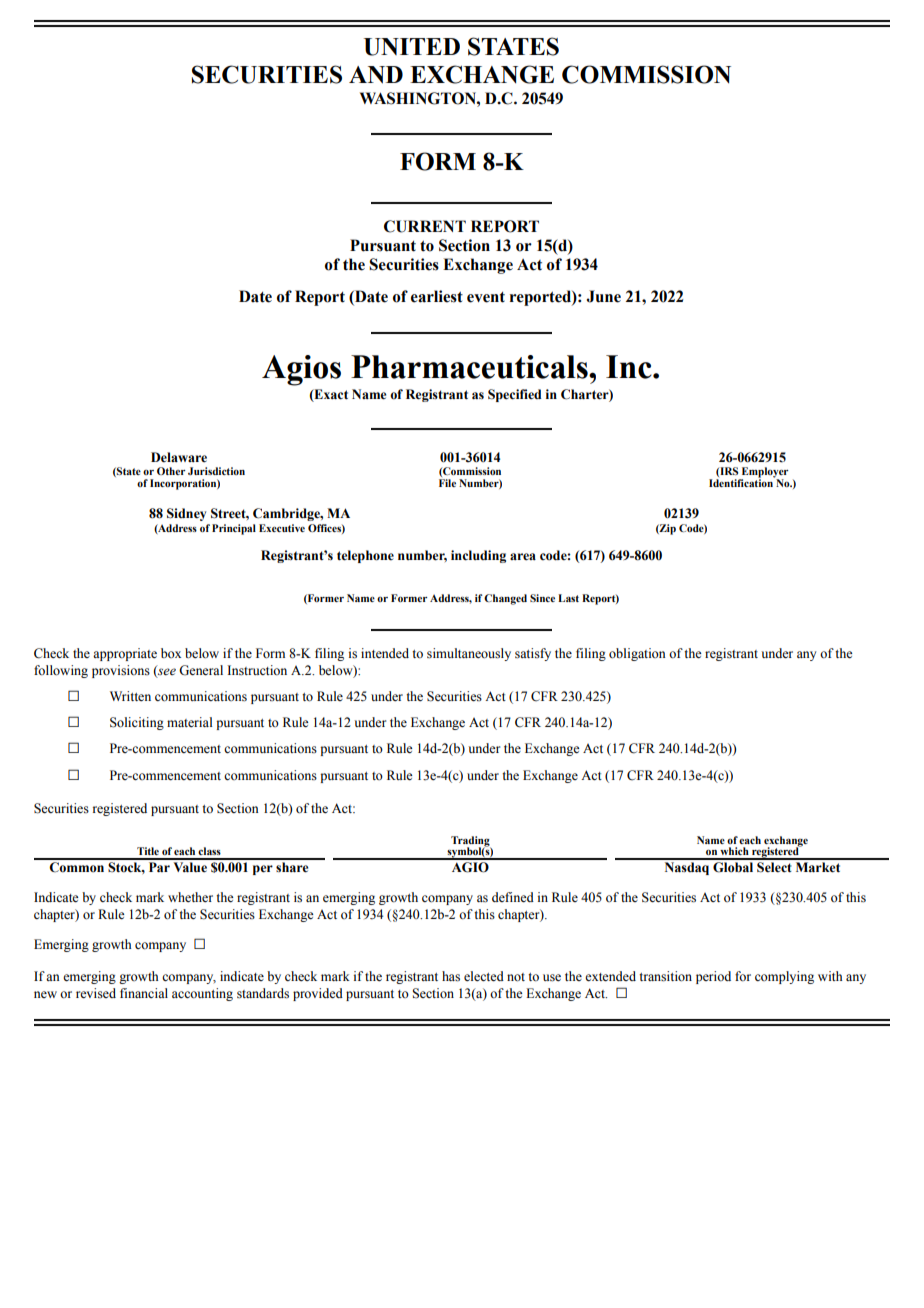 The image size is (924, 1308). Describe the element at coordinates (742, 482) in the screenshot. I see `Identification` at that location.
